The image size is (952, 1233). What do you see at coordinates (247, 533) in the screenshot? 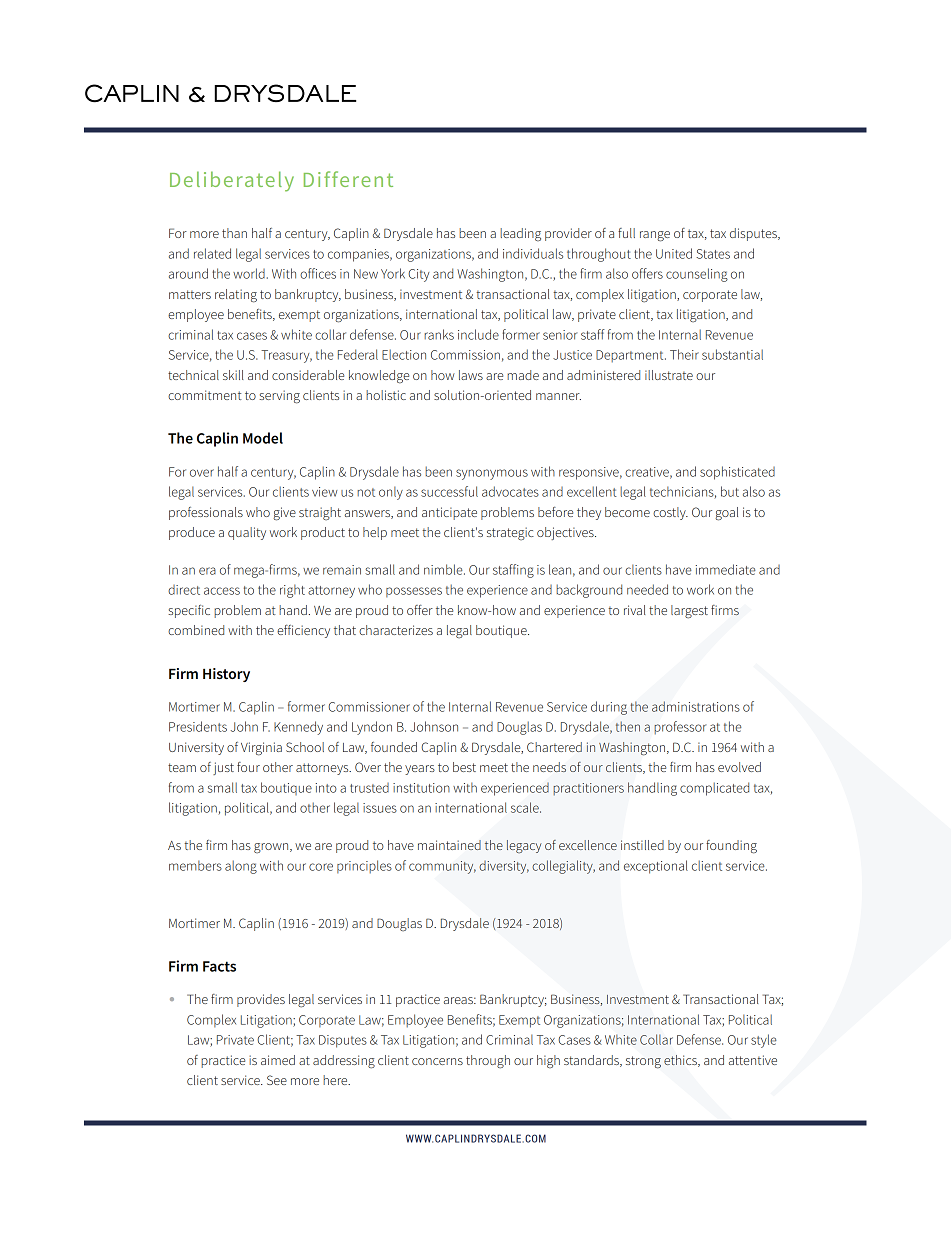
I see `quality` at bounding box center [247, 533].
